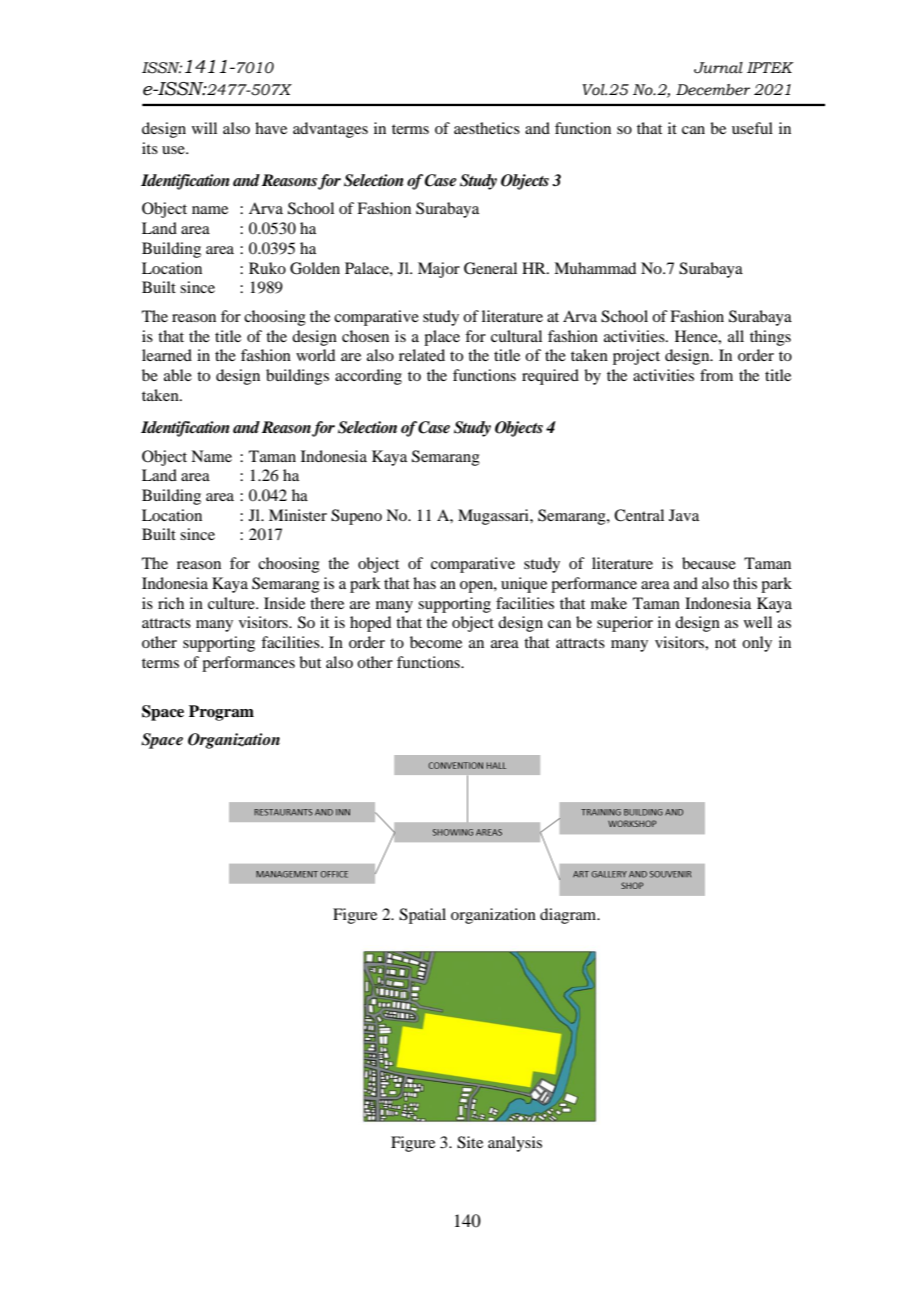  Describe the element at coordinates (424, 583) in the screenshot. I see `has` at that location.
